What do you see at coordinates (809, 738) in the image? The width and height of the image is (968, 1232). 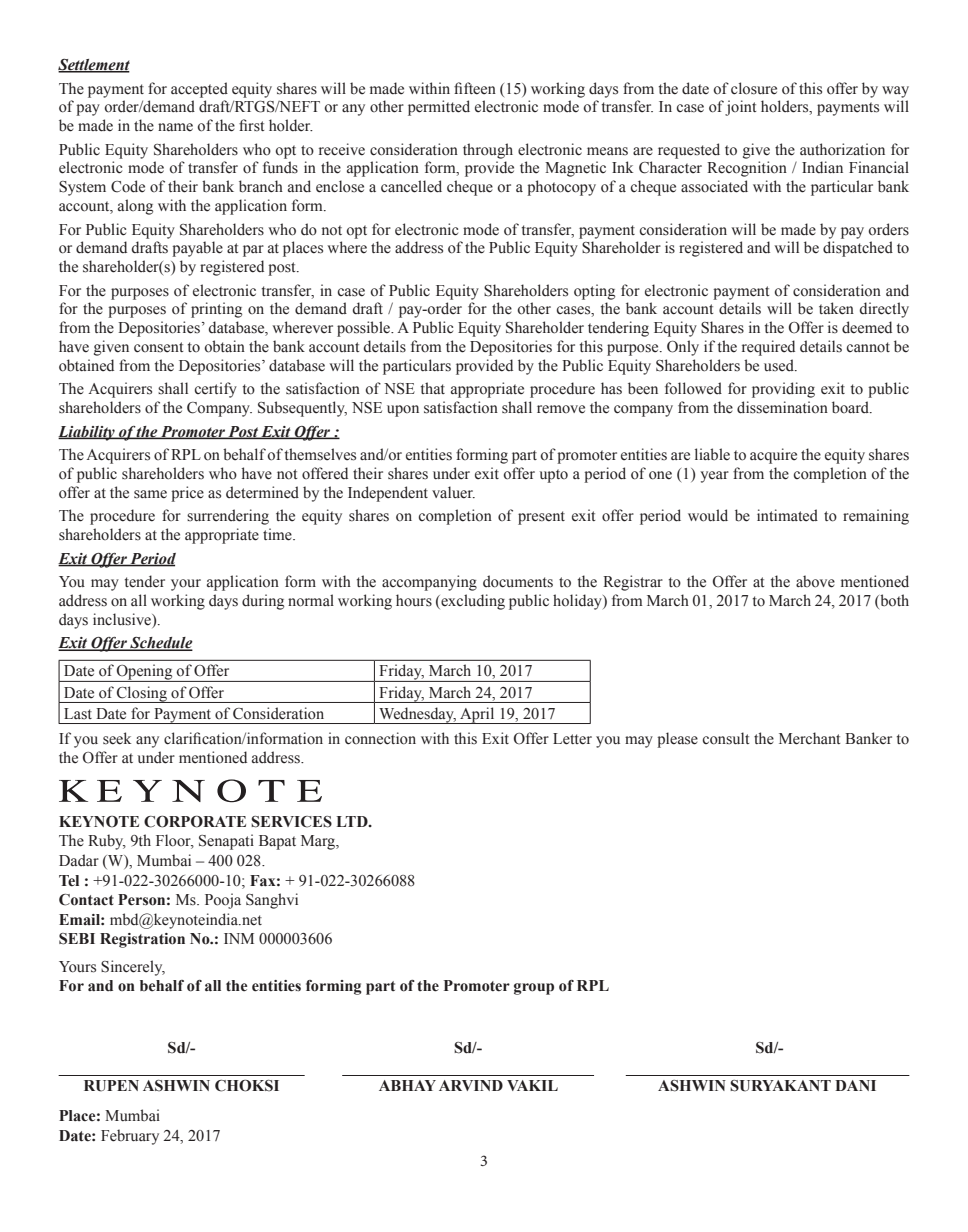 I see `Merchant` at bounding box center [809, 738].
